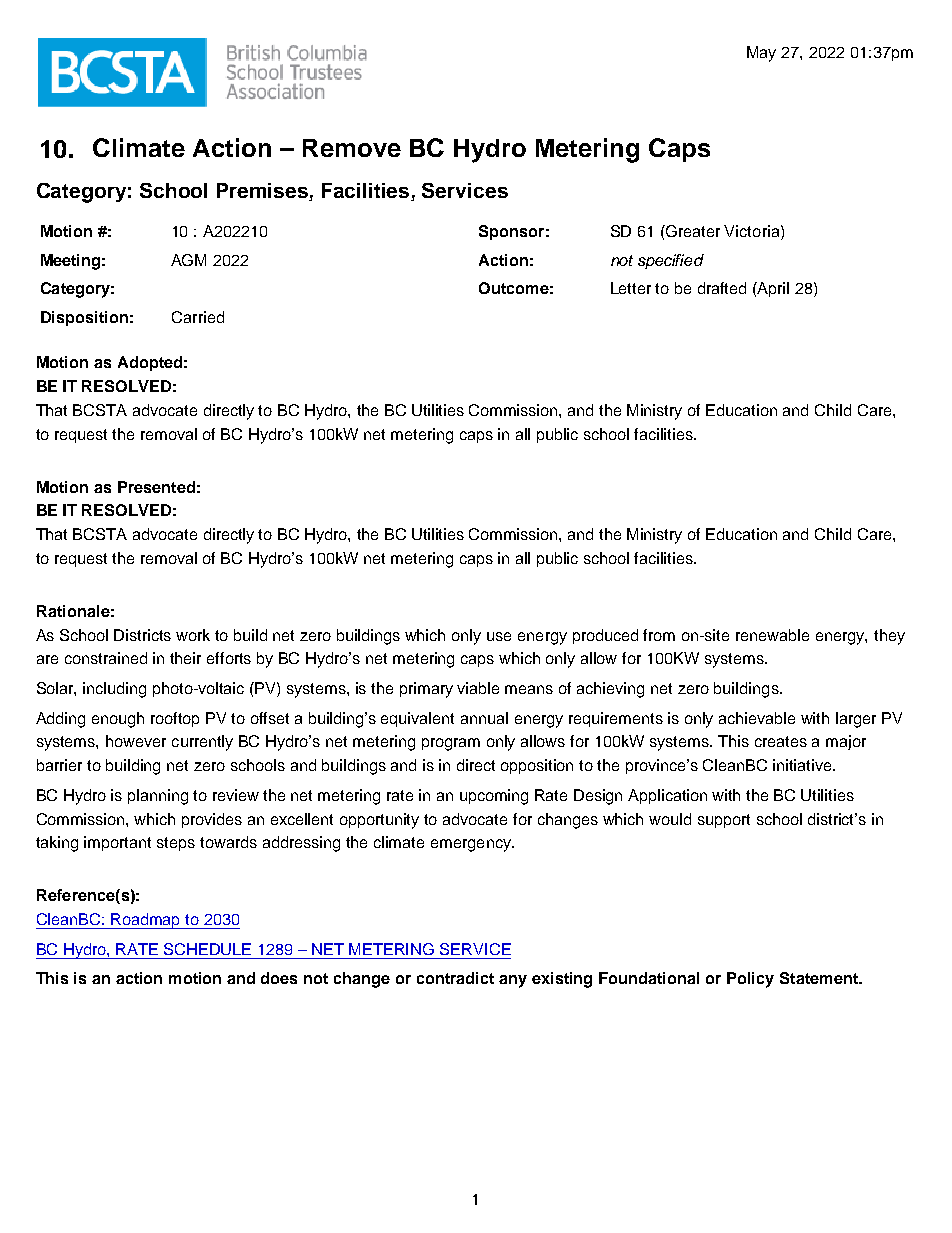 This screenshot has height=1233, width=952. Describe the element at coordinates (207, 949) in the screenshot. I see `SCHEDULE` at that location.
